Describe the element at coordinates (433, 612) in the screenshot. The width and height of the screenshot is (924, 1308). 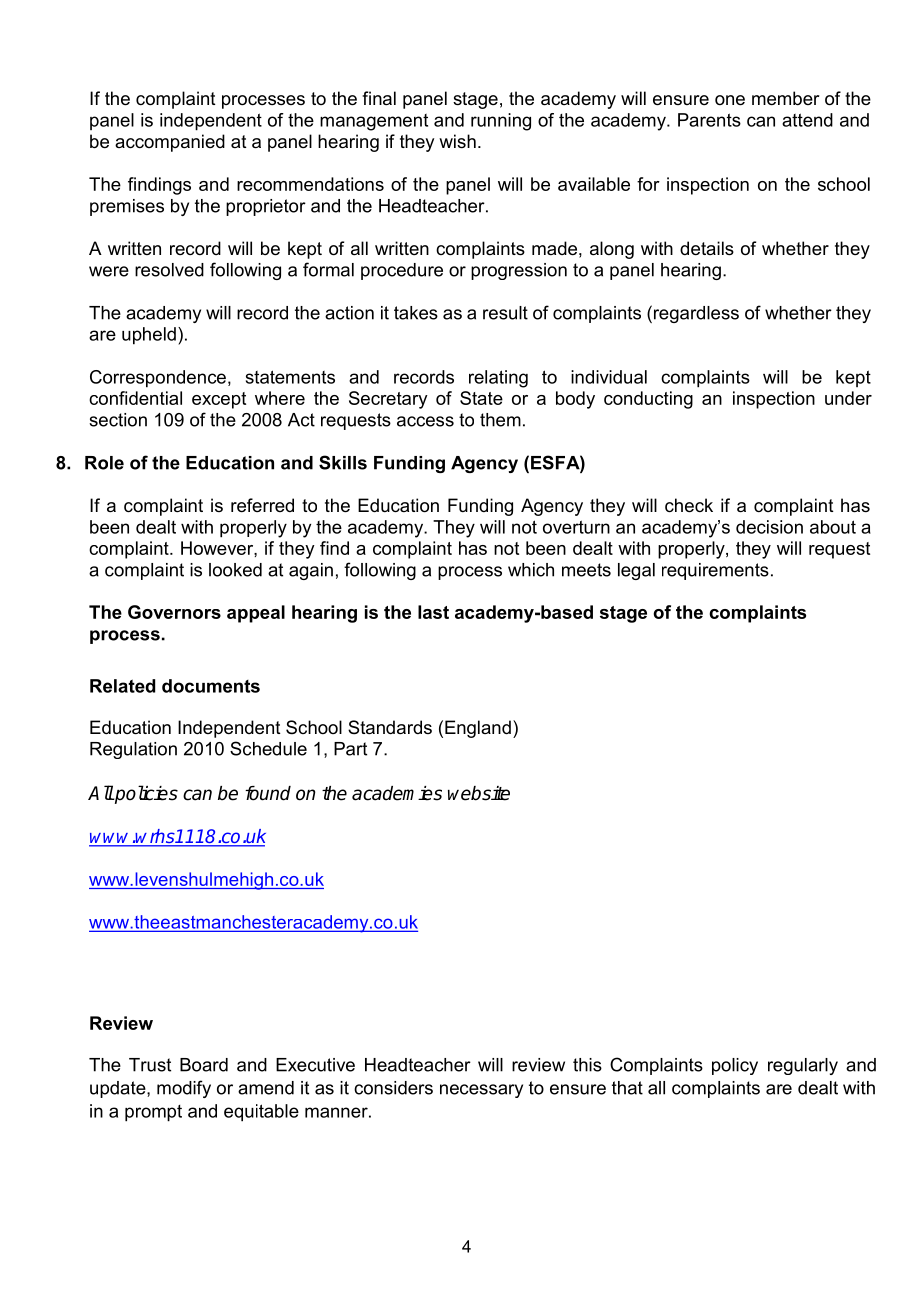
I see `last` at that location.
